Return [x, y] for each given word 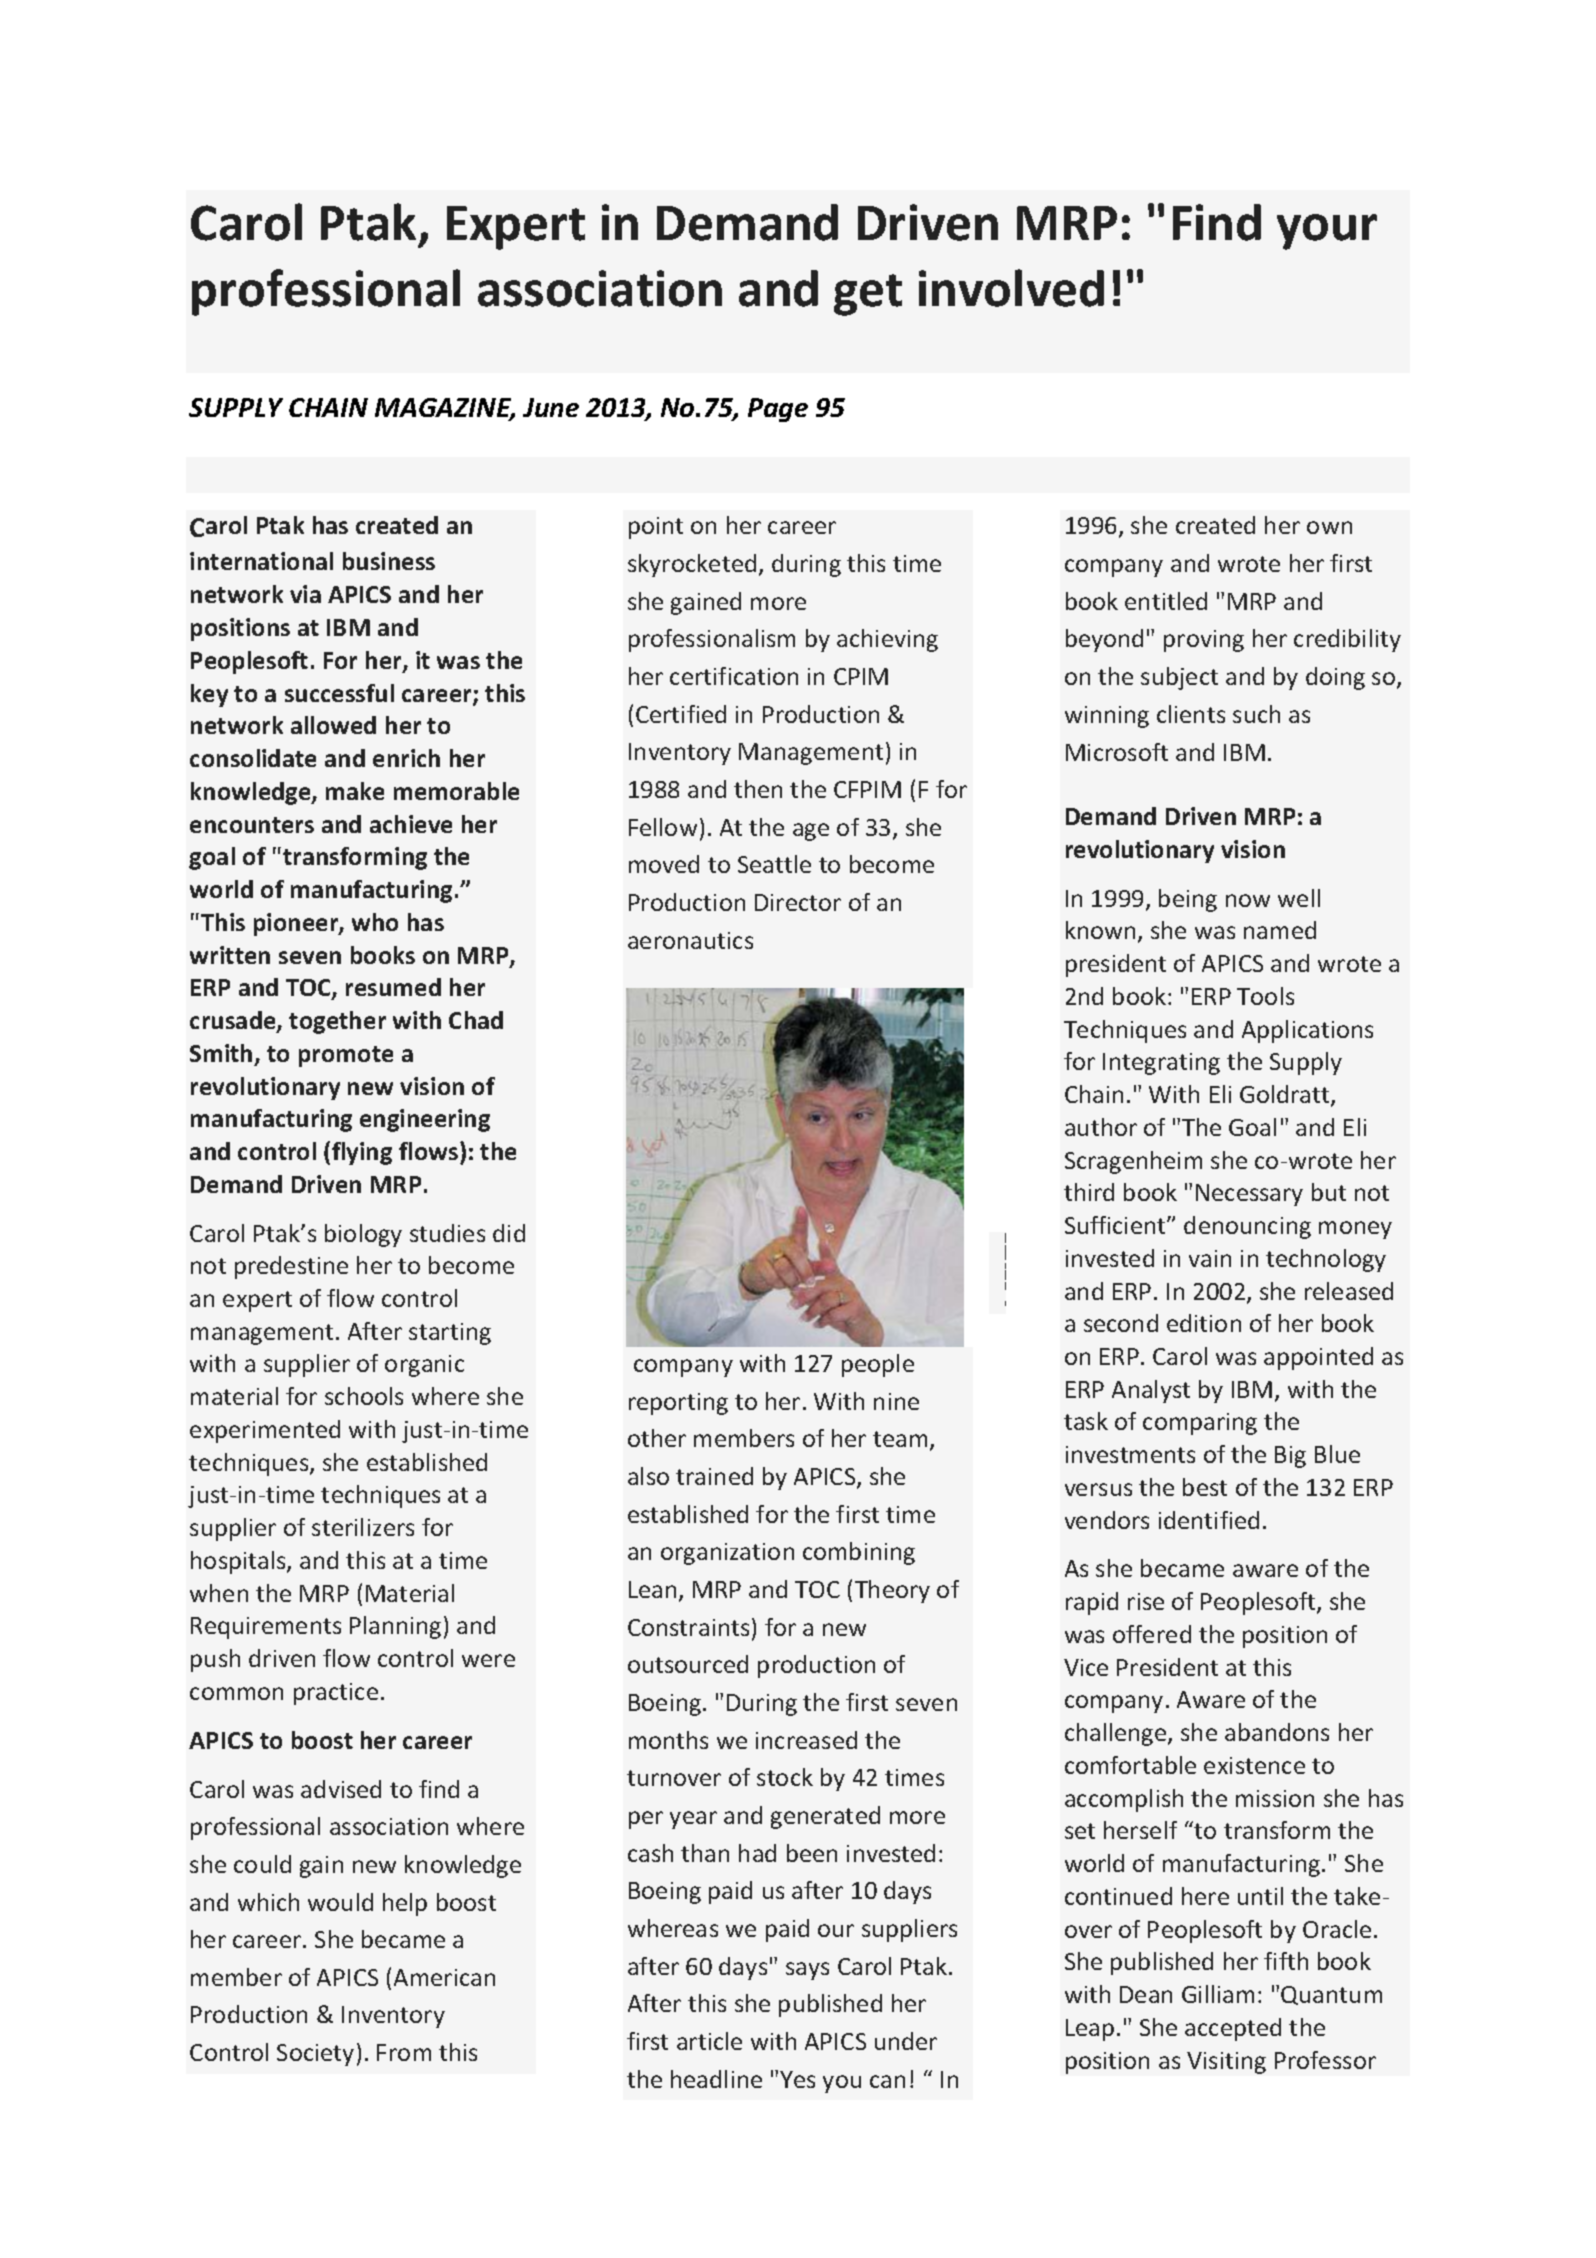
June [551, 407]
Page [778, 410]
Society [315, 2055]
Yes [797, 2079]
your [1327, 232]
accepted [1233, 2029]
